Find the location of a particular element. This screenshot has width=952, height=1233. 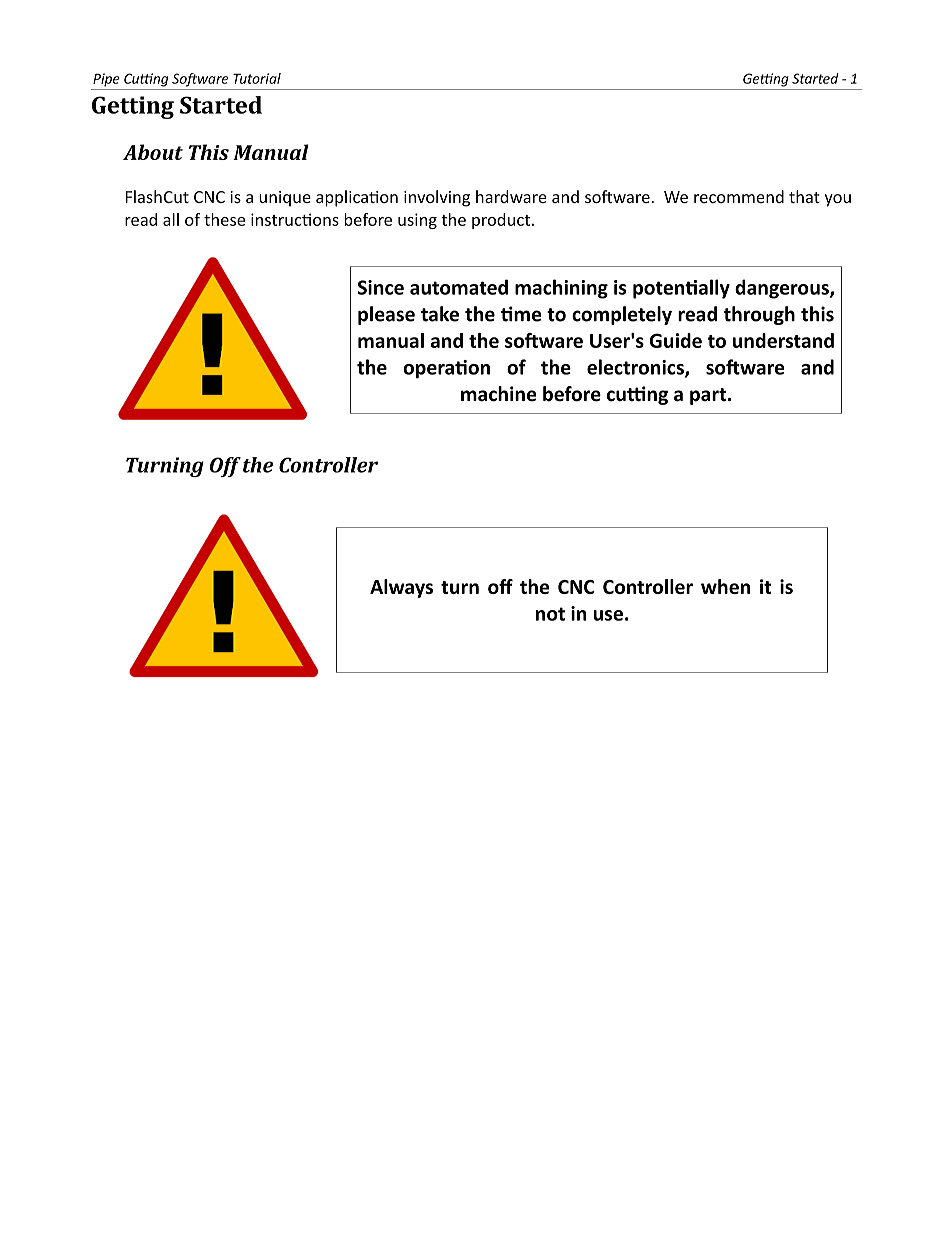

machine is located at coordinates (499, 394).
